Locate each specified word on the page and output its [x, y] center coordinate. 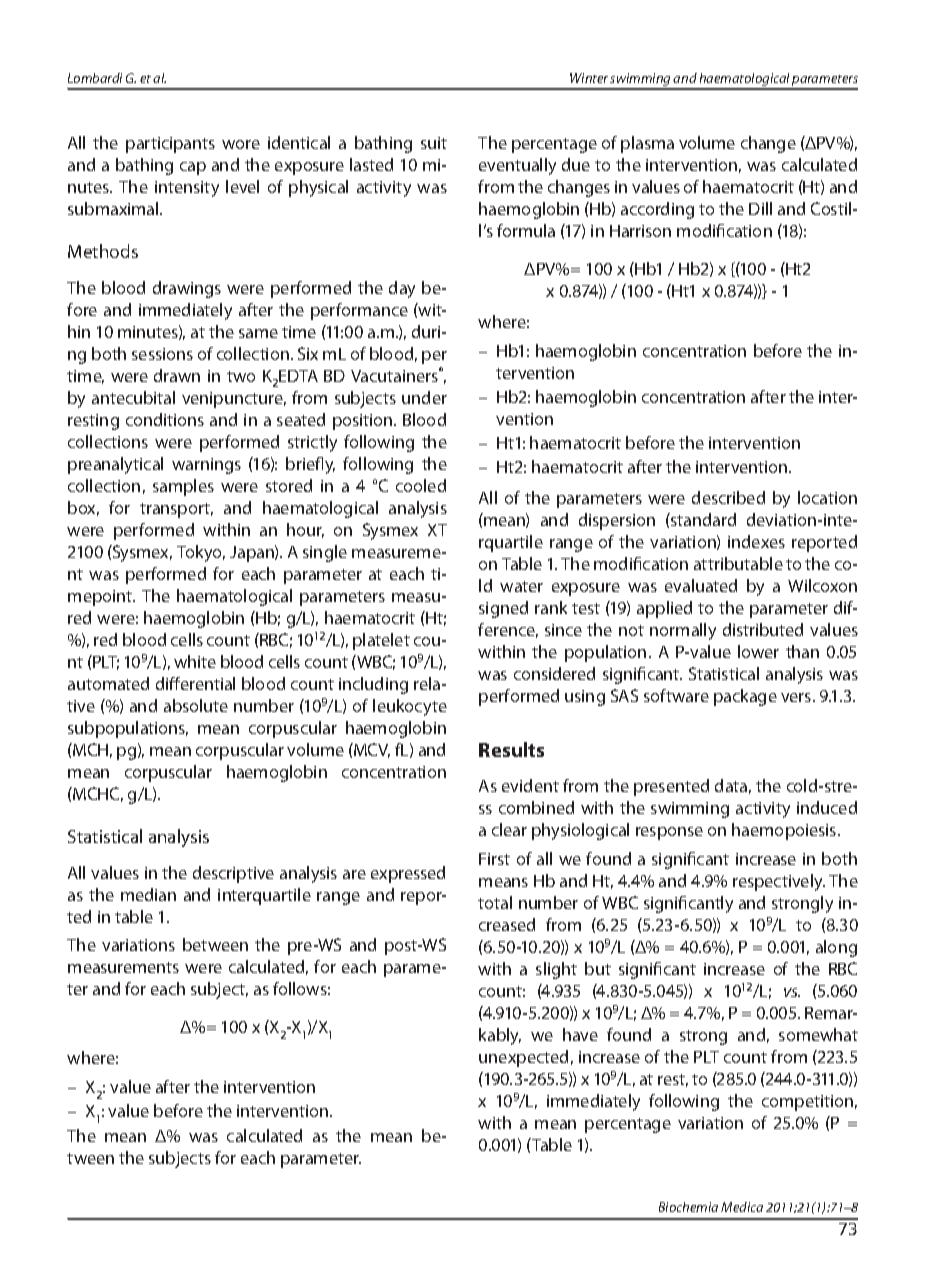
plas [636, 144]
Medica [742, 1207]
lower [758, 651]
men [150, 968]
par [138, 146]
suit [434, 143]
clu [363, 683]
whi [188, 661]
